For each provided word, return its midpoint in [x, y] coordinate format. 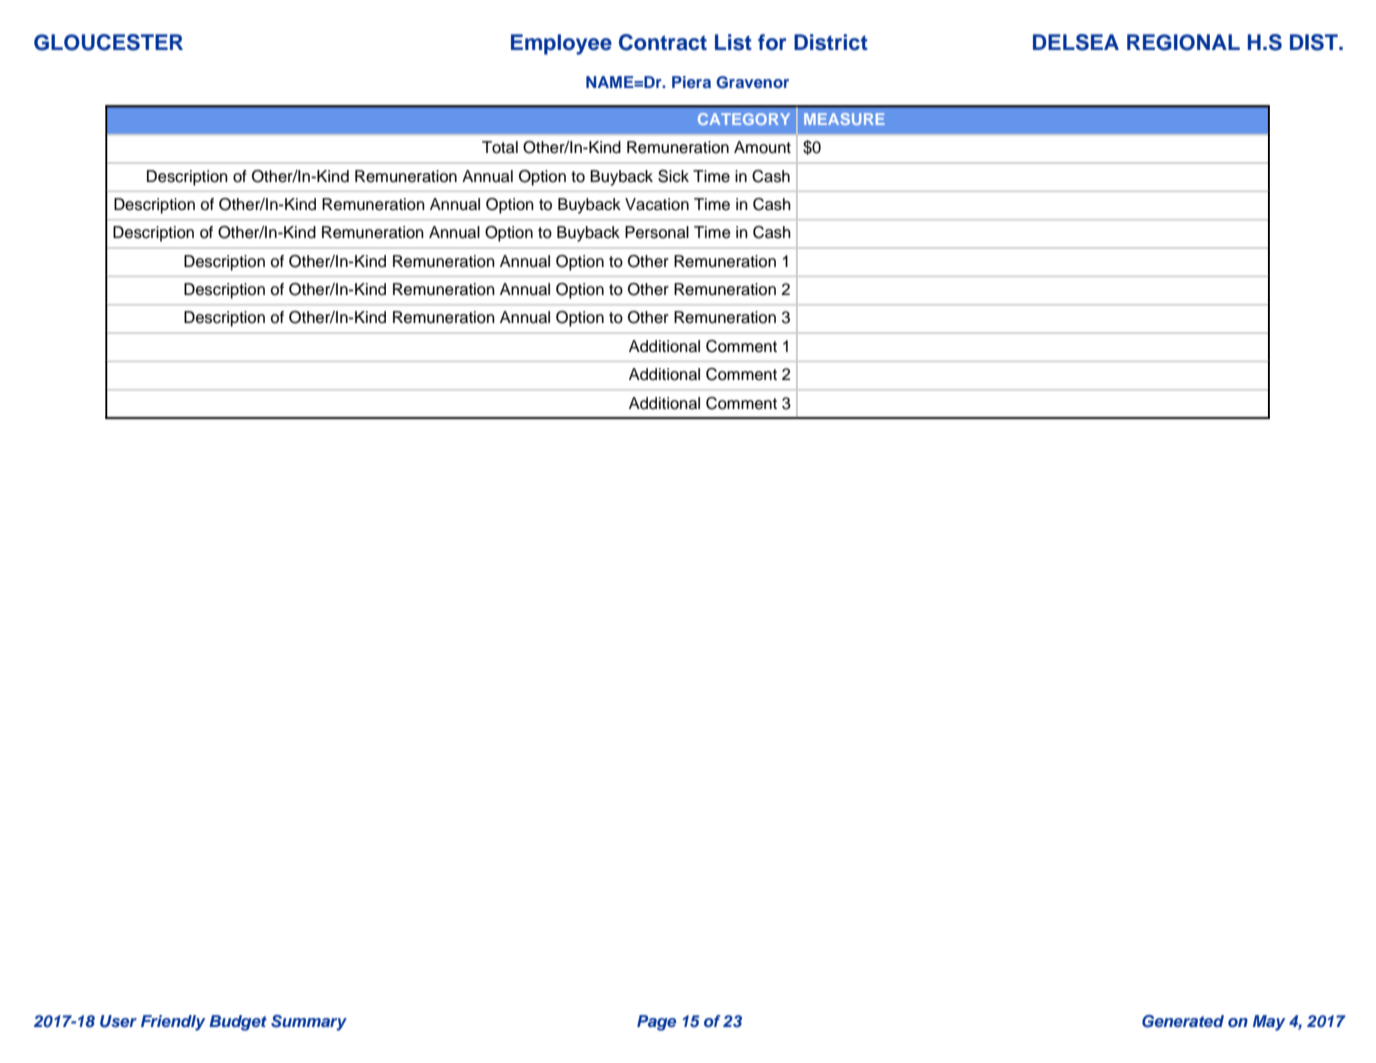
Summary [309, 1023]
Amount [762, 147]
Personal [657, 232]
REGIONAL [1183, 42]
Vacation [657, 204]
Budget [238, 1023]
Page [656, 1023]
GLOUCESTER [108, 42]
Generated [1183, 1021]
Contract [663, 42]
